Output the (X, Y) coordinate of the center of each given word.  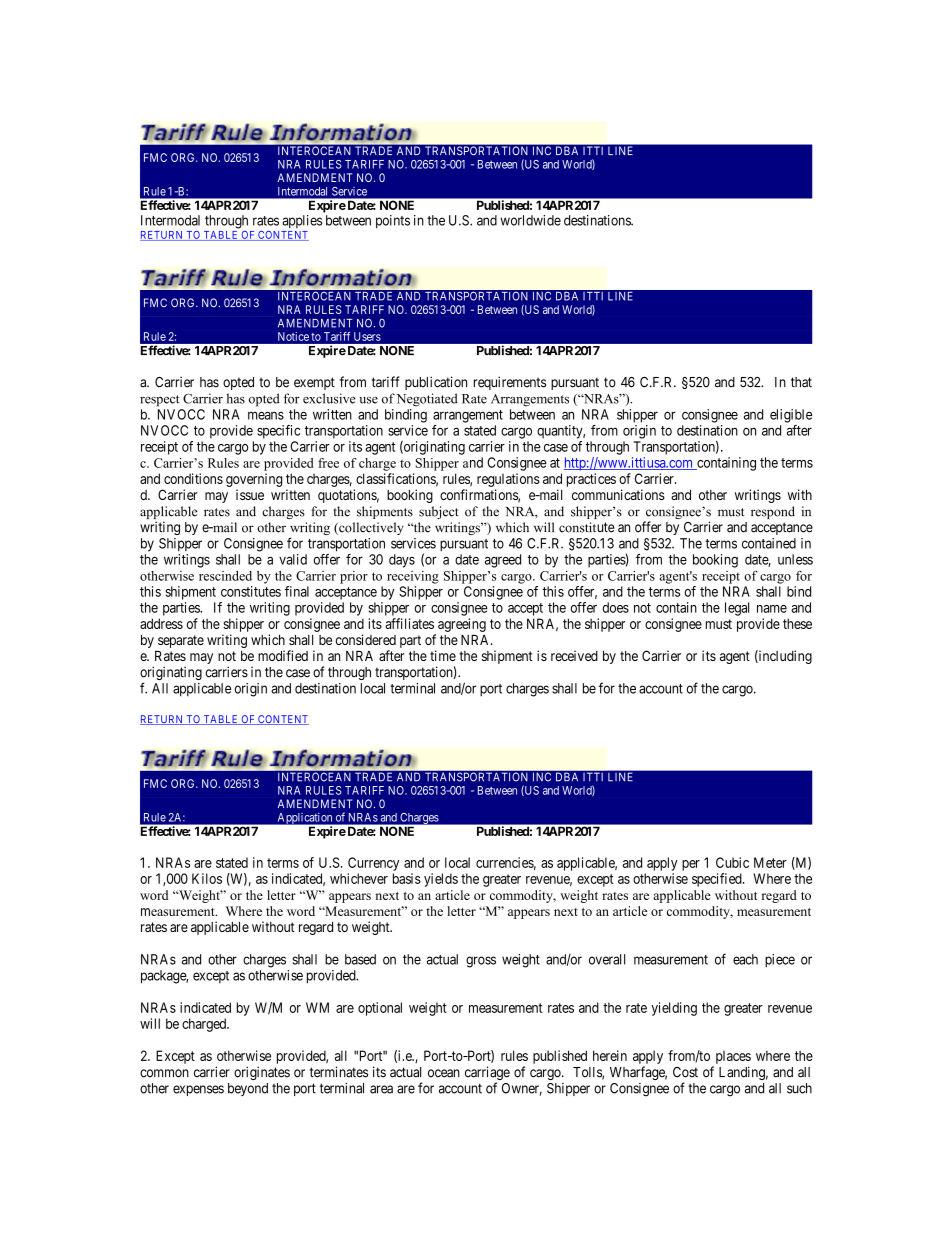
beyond (248, 1089)
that (801, 382)
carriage (487, 1074)
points (393, 222)
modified (283, 655)
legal (737, 609)
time (443, 655)
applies (302, 221)
